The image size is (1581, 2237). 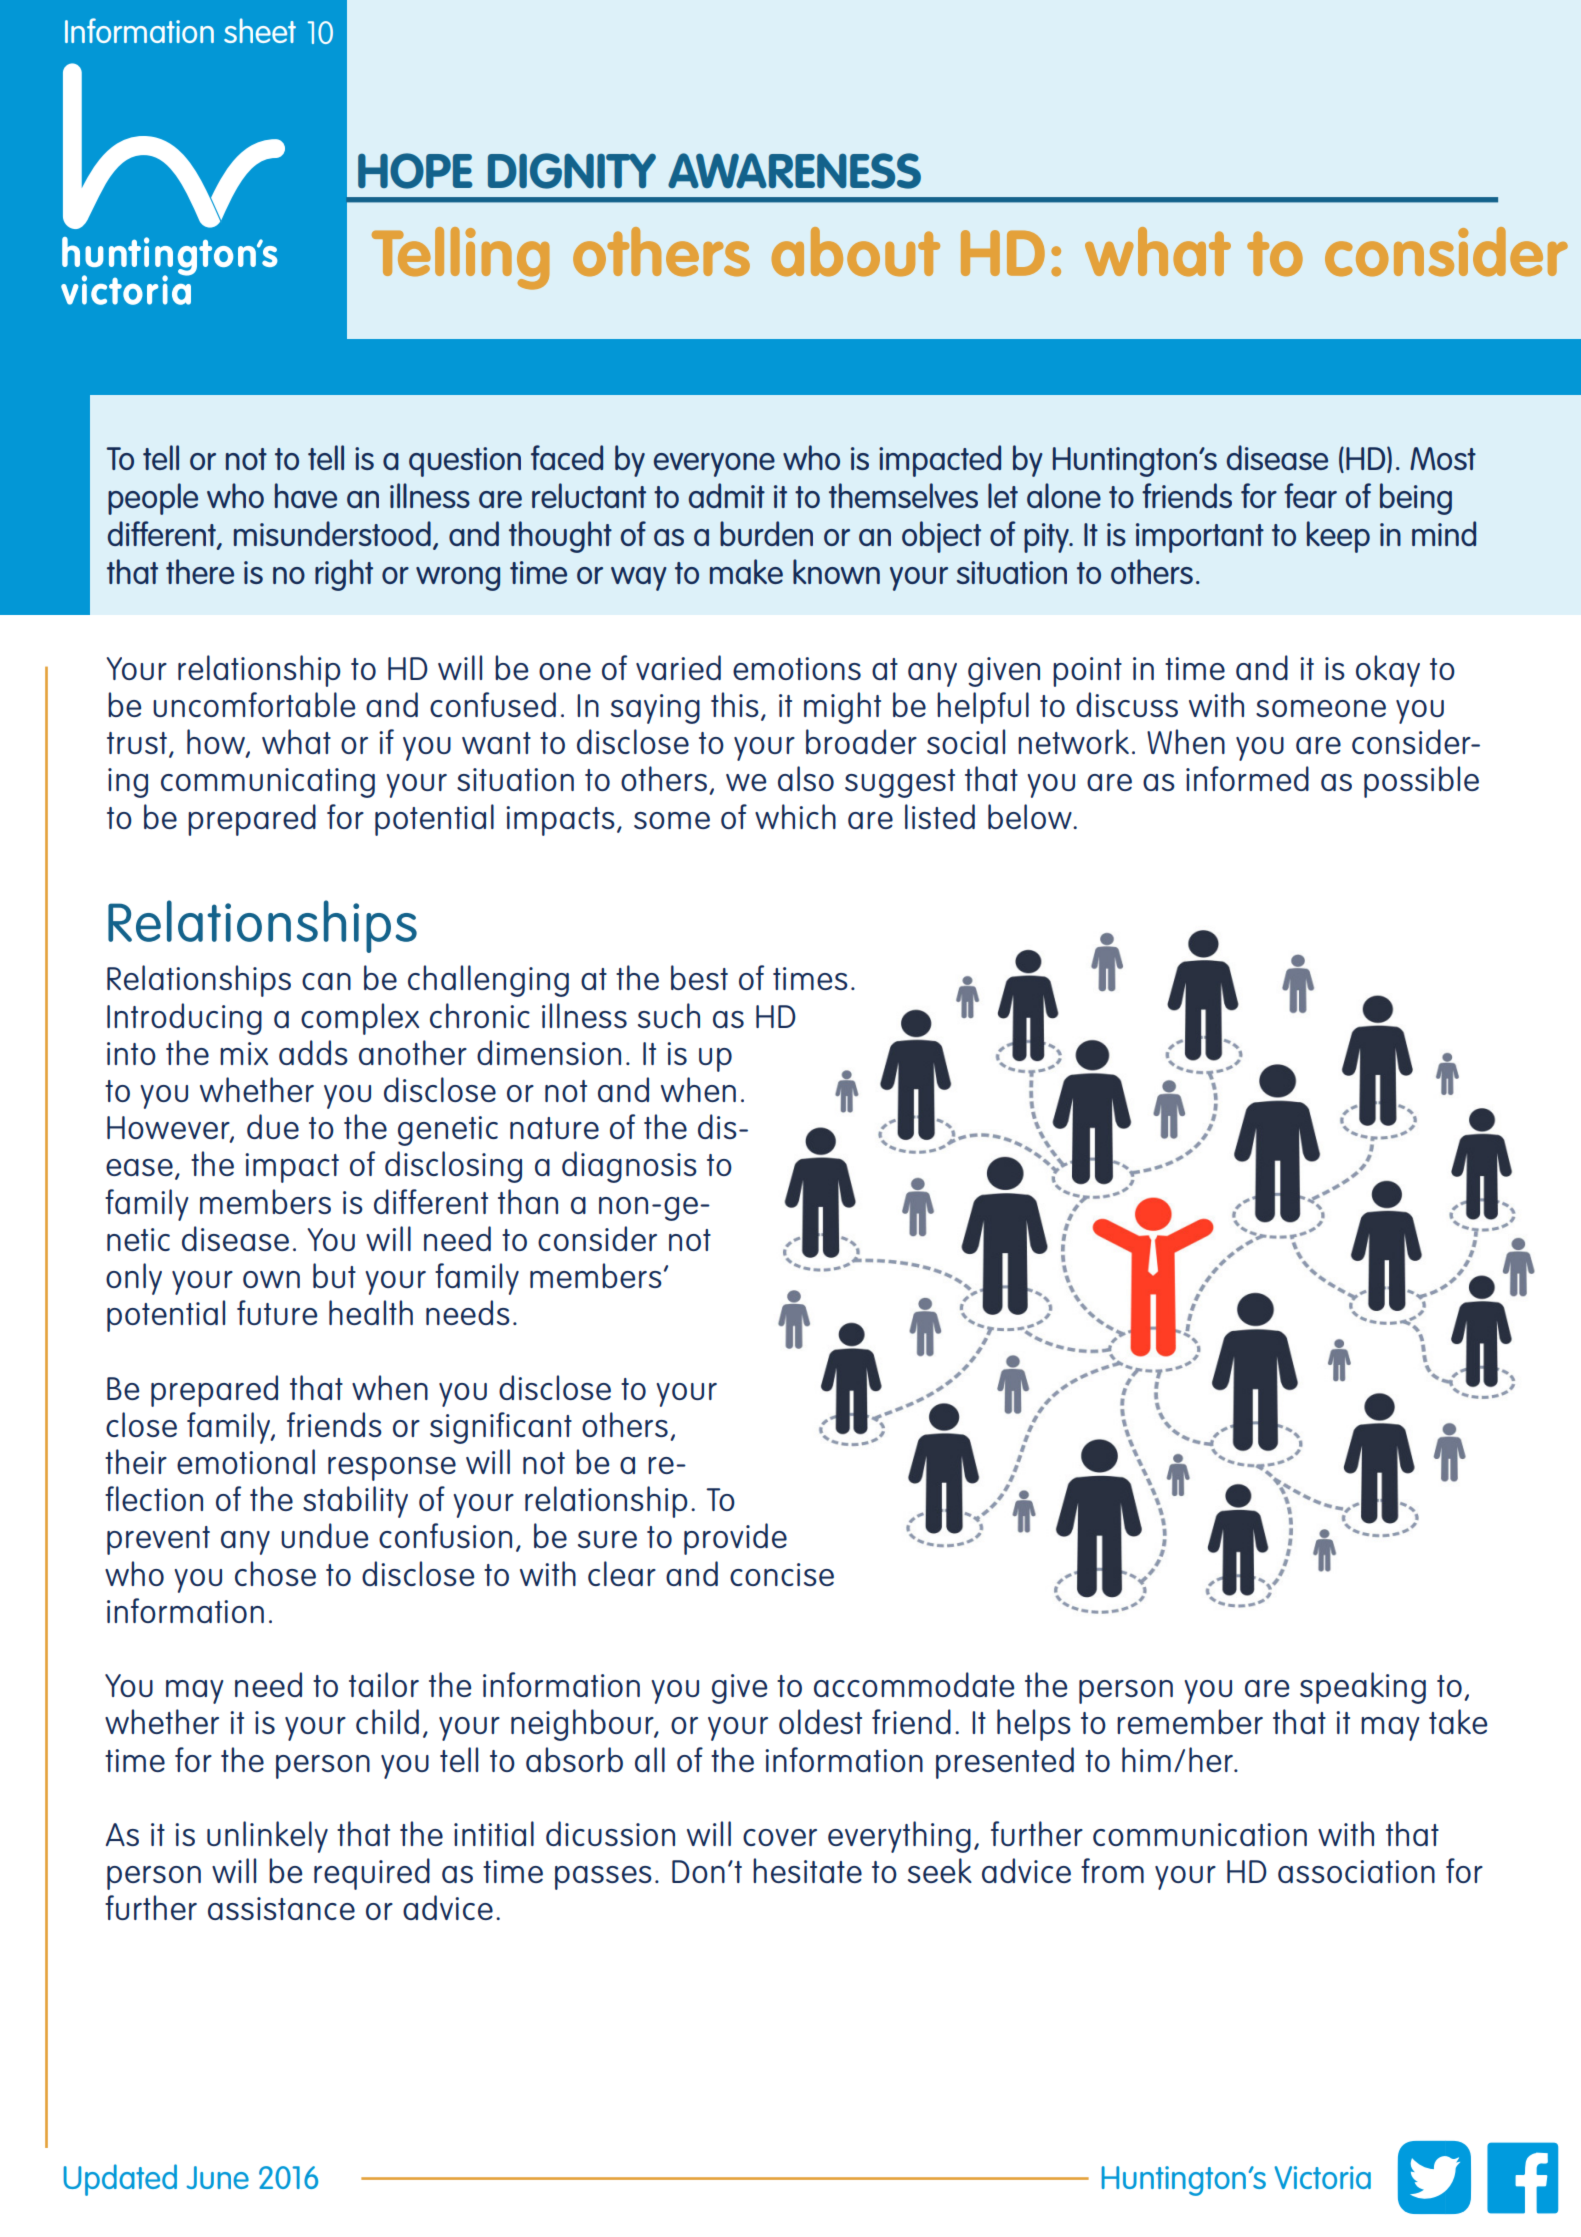 I want to click on adds, so click(x=313, y=1052).
